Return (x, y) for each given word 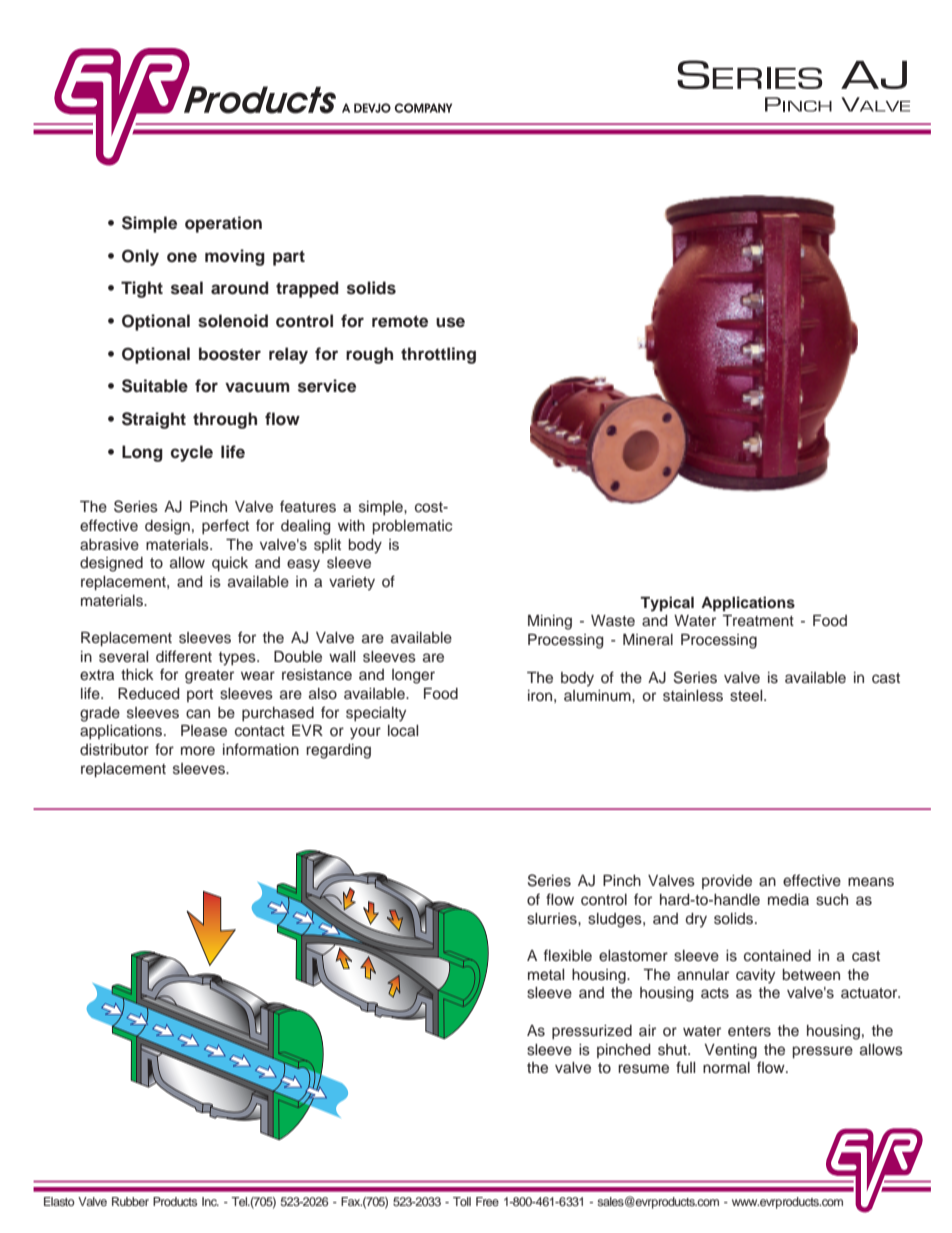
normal (726, 1067)
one (182, 257)
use (450, 322)
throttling (438, 355)
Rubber (130, 1201)
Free (487, 1201)
